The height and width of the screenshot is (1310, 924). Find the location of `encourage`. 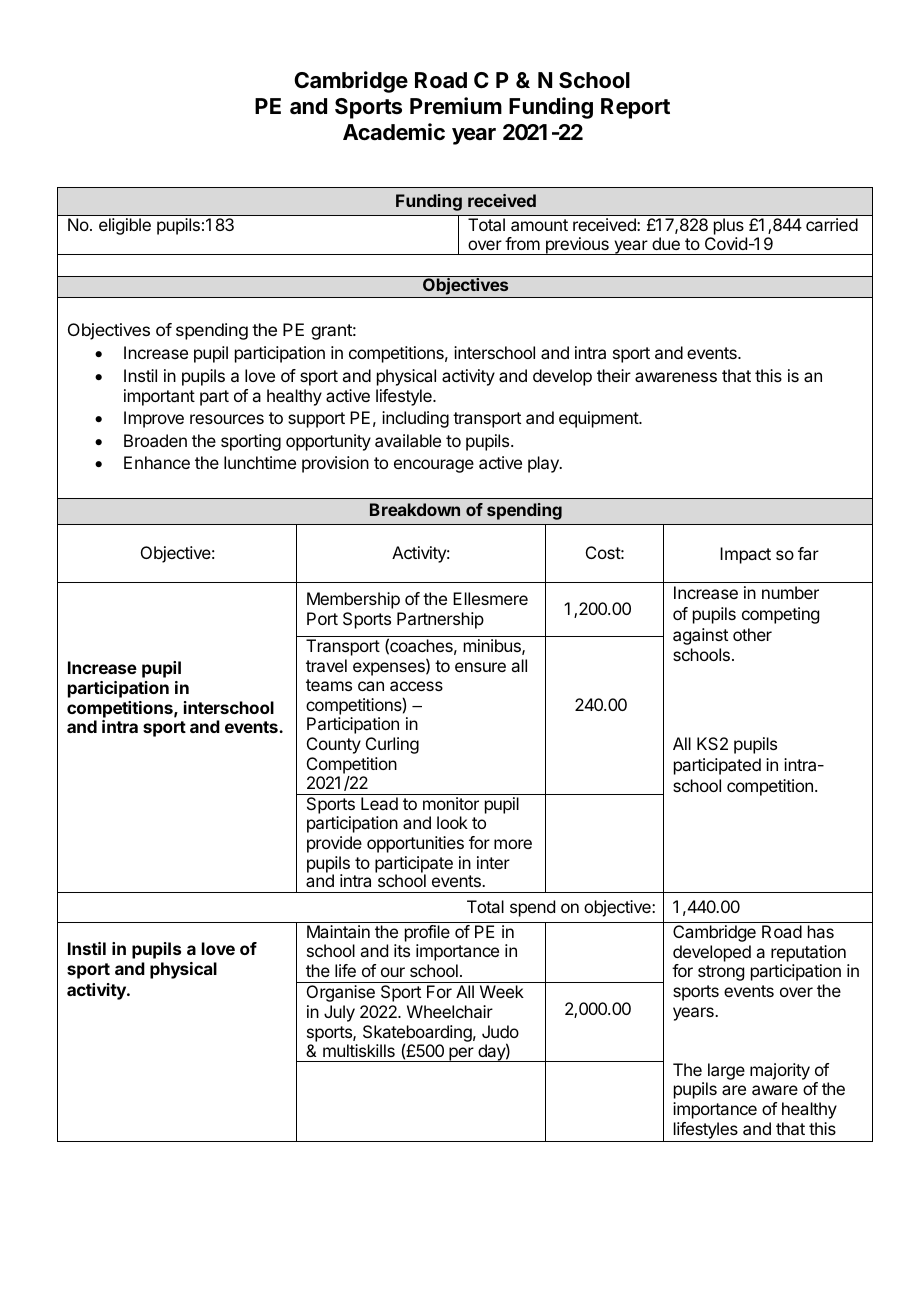

encourage is located at coordinates (434, 466).
